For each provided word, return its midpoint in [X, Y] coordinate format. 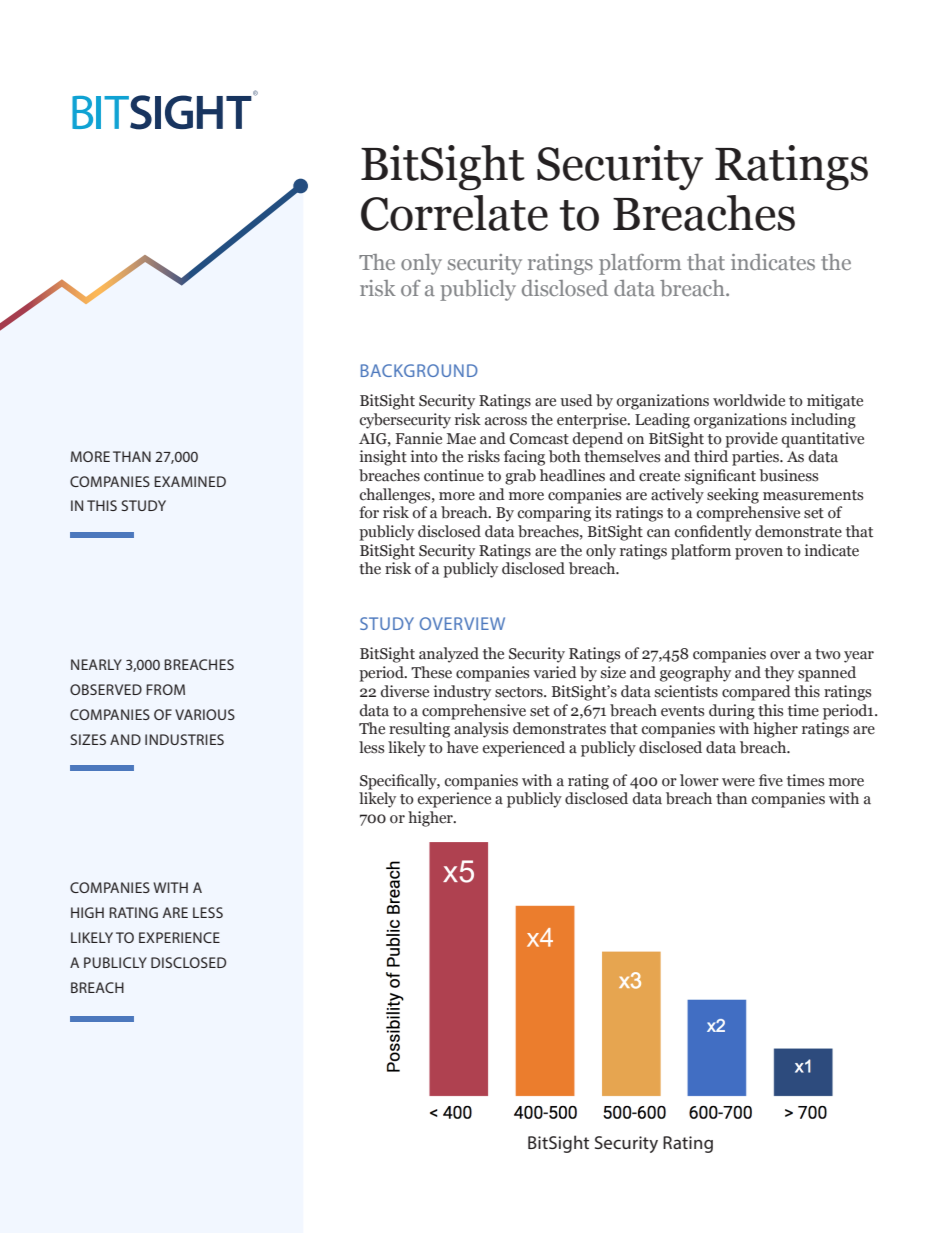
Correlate [454, 213]
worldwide [749, 400]
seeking [733, 496]
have [462, 747]
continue [454, 475]
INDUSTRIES [184, 739]
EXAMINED [190, 481]
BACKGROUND [419, 370]
